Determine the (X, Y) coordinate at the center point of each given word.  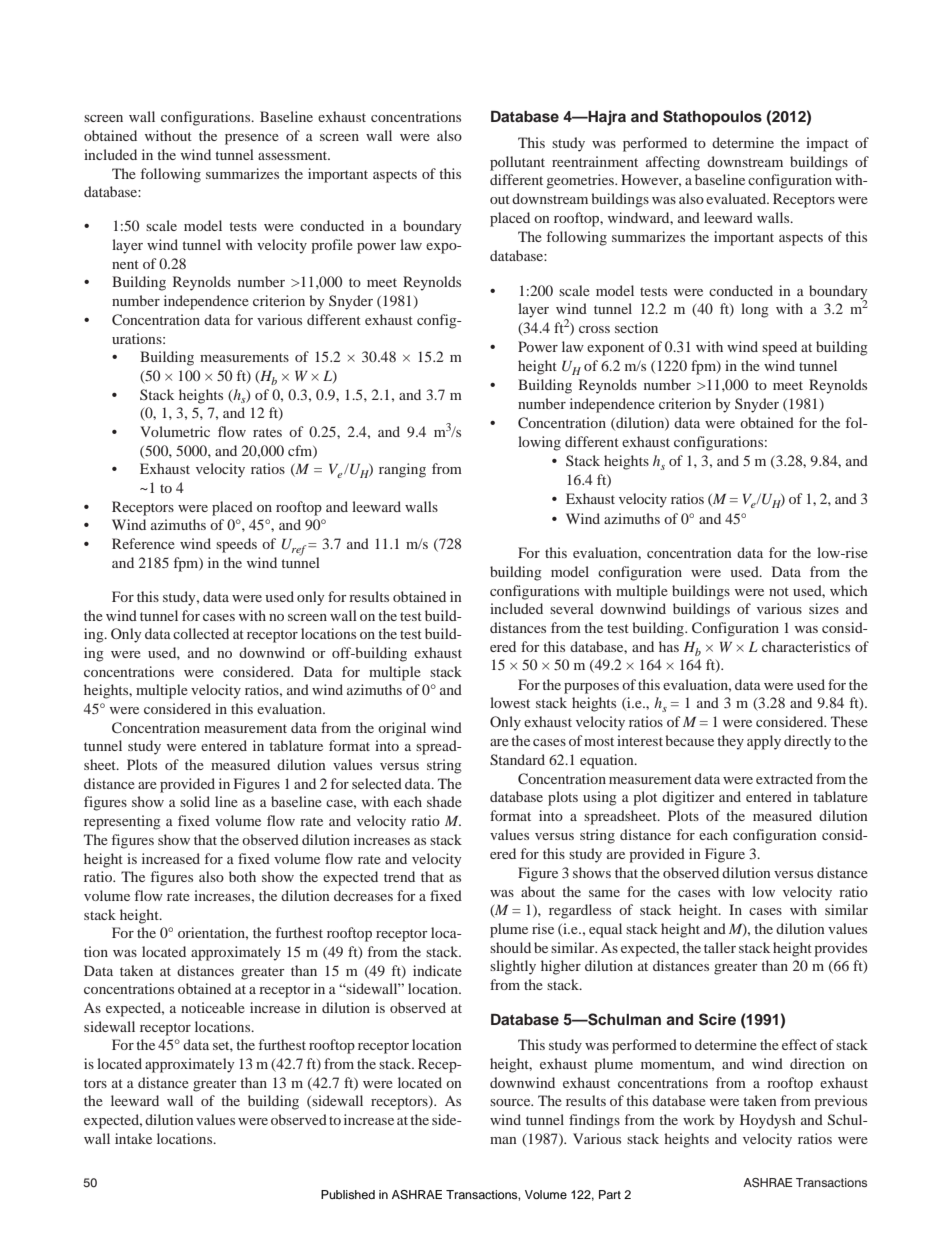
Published (348, 1194)
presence (252, 139)
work (699, 1119)
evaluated (737, 198)
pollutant (517, 163)
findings (594, 1121)
